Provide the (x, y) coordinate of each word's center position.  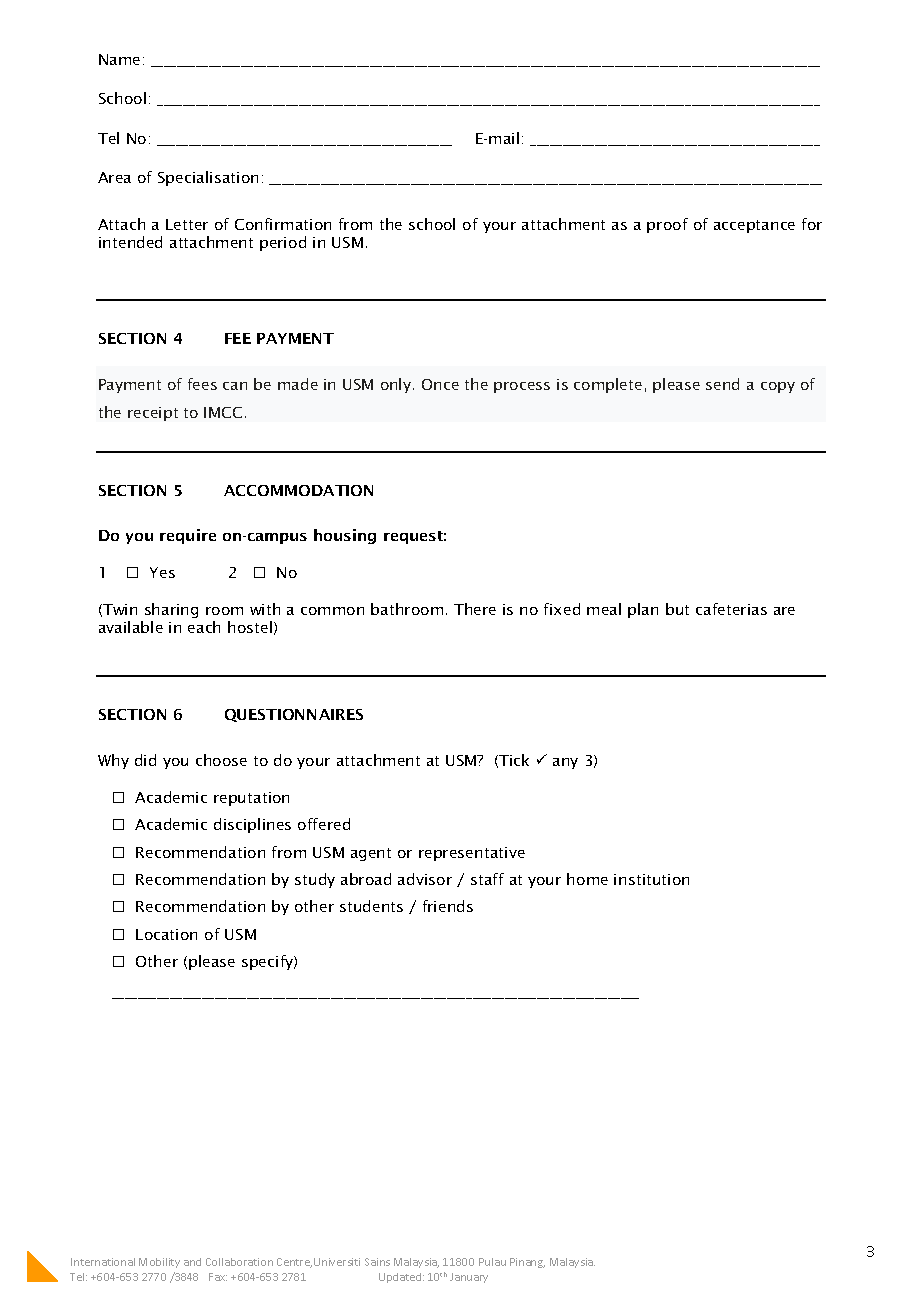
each (204, 627)
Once (440, 384)
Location (166, 934)
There (475, 609)
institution (651, 879)
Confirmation (283, 224)
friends (448, 906)
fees (202, 384)
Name (119, 59)
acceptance (754, 226)
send (722, 384)
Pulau (492, 1262)
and (192, 1262)
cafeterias (731, 609)
